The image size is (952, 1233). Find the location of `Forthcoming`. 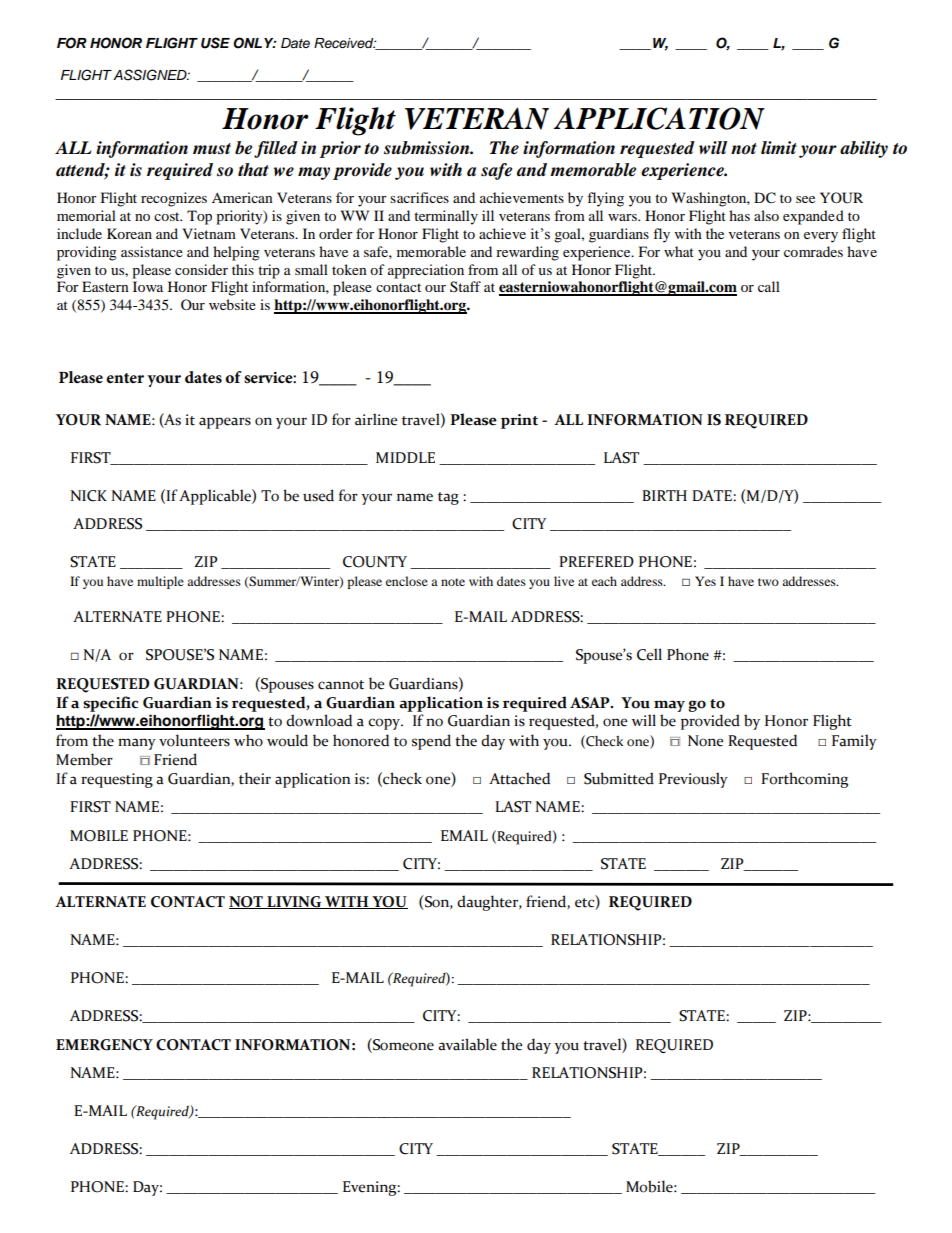

Forthcoming is located at coordinates (804, 780).
